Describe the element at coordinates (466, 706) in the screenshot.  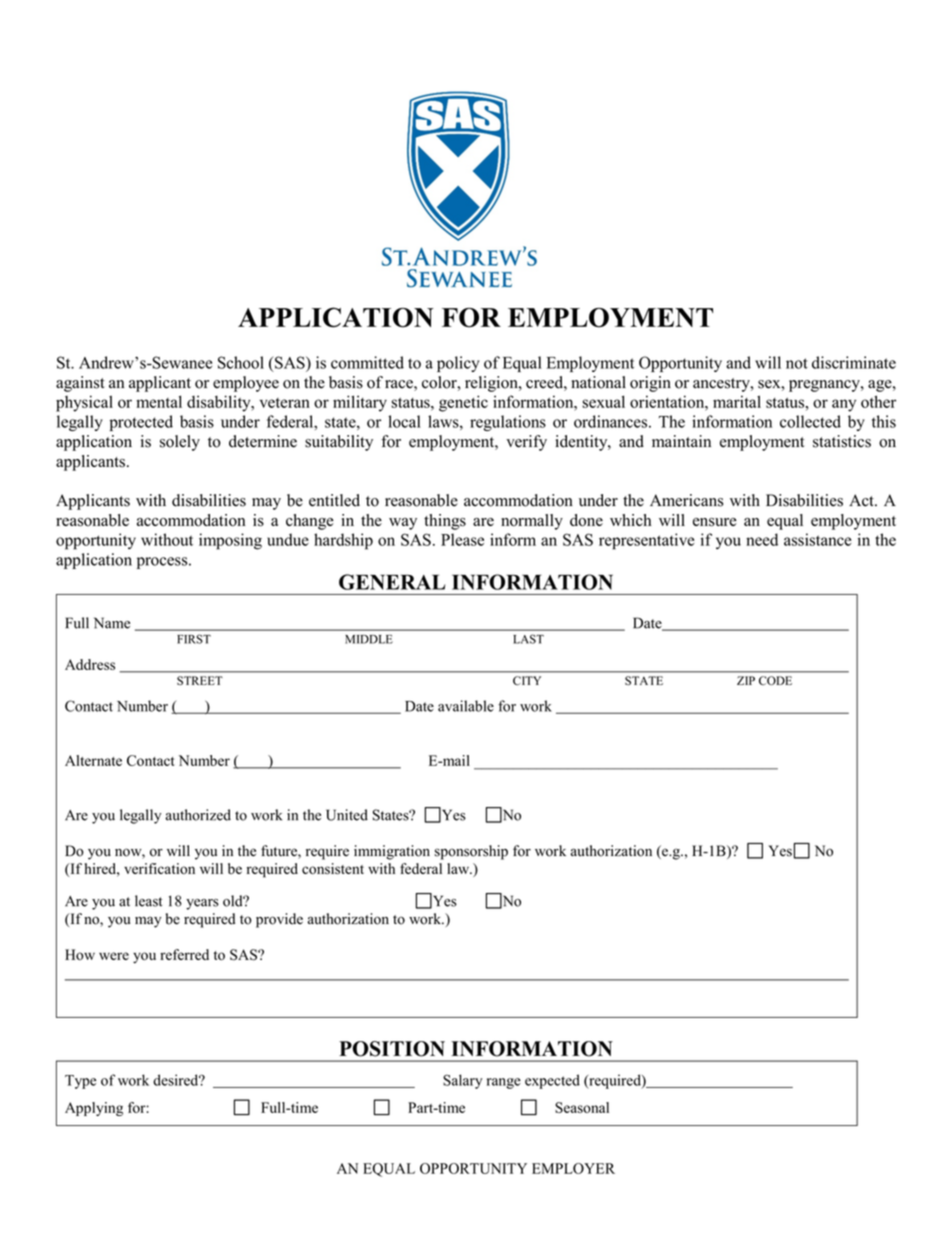
I see `available` at that location.
